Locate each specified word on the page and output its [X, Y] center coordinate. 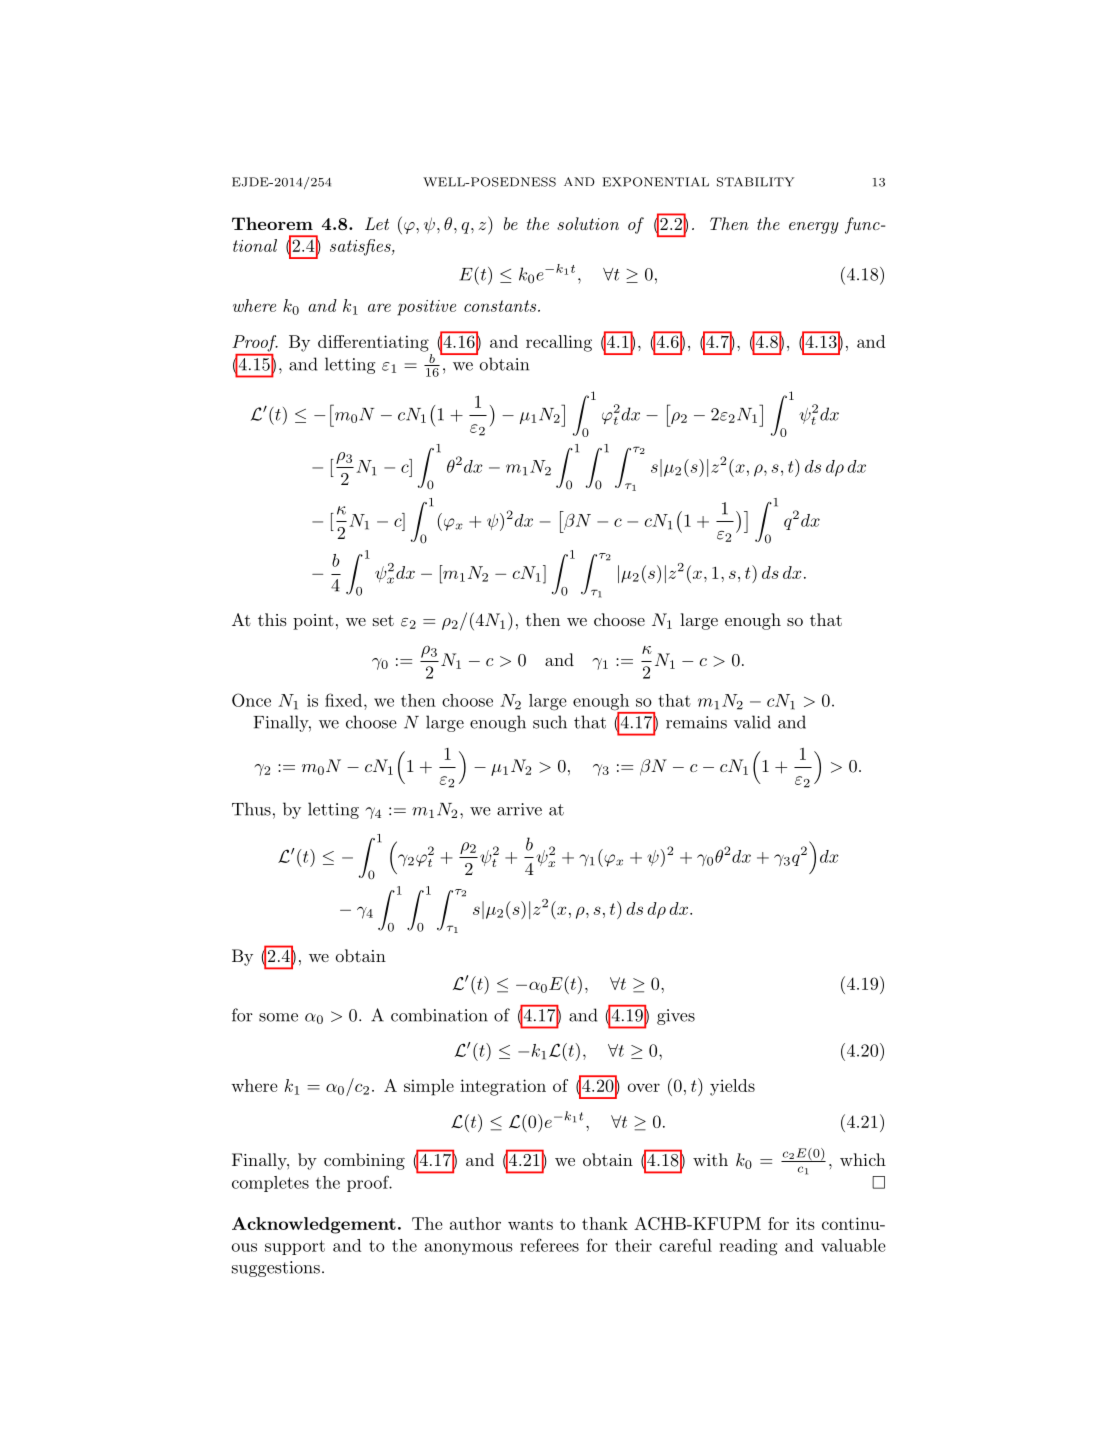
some [278, 1017]
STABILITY [755, 182]
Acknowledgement [314, 1225]
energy [814, 228]
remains [696, 722]
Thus [251, 809]
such [550, 722]
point [313, 622]
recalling [559, 343]
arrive [519, 809]
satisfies [361, 247]
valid [752, 722]
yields [732, 1087]
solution [588, 223]
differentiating [373, 343]
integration [503, 1087]
